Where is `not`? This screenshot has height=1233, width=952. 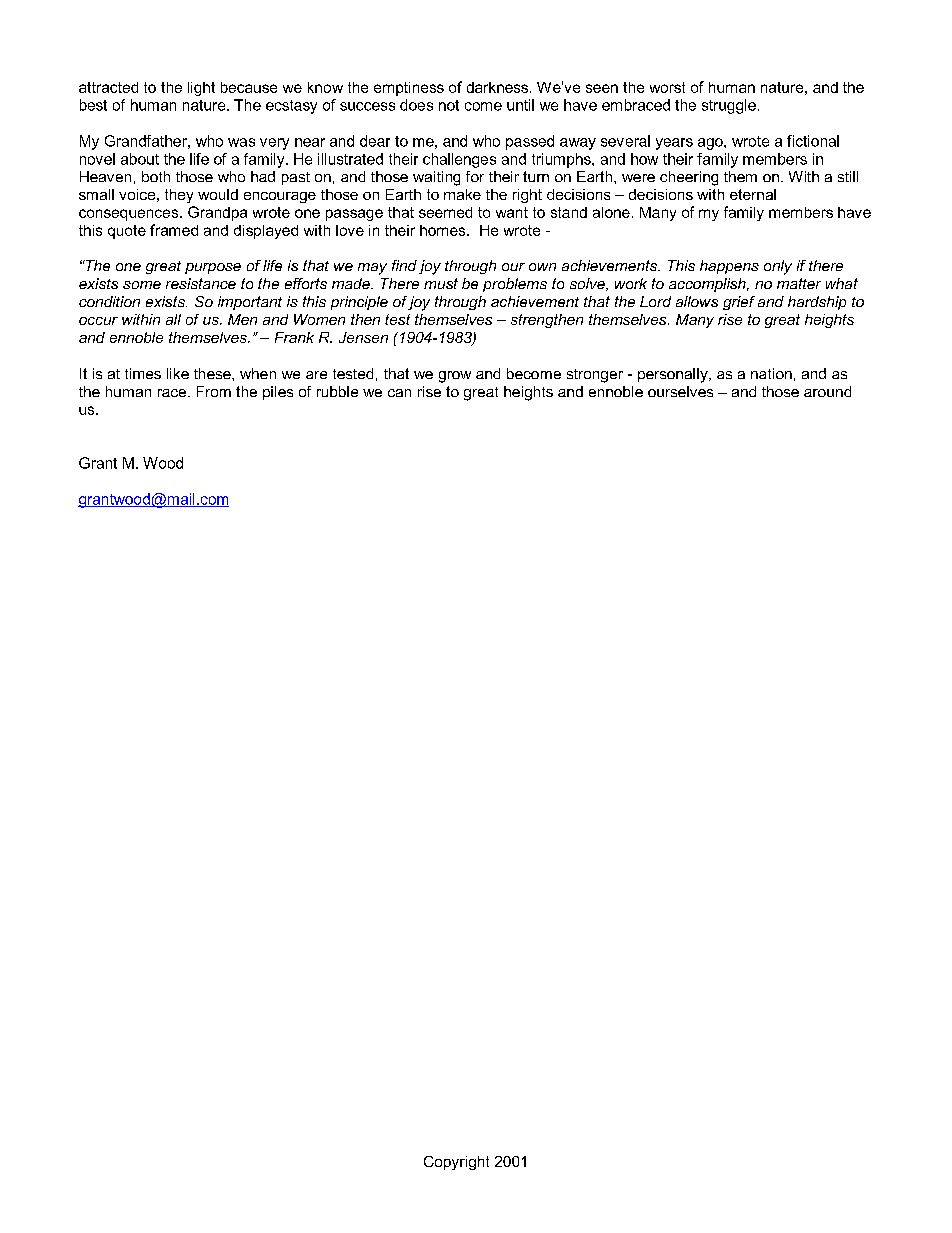
not is located at coordinates (449, 105).
